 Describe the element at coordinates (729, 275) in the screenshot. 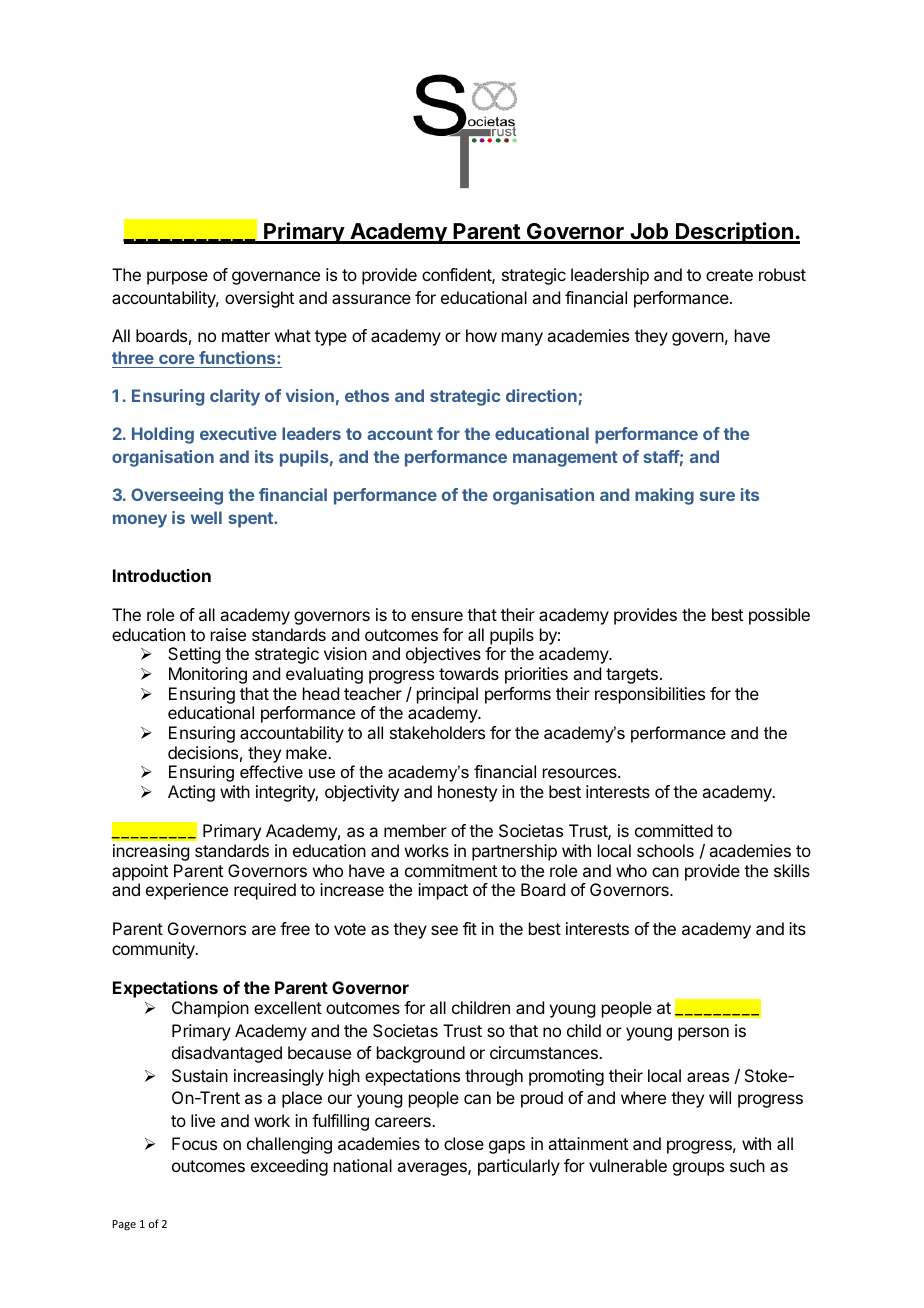

I see `create` at that location.
